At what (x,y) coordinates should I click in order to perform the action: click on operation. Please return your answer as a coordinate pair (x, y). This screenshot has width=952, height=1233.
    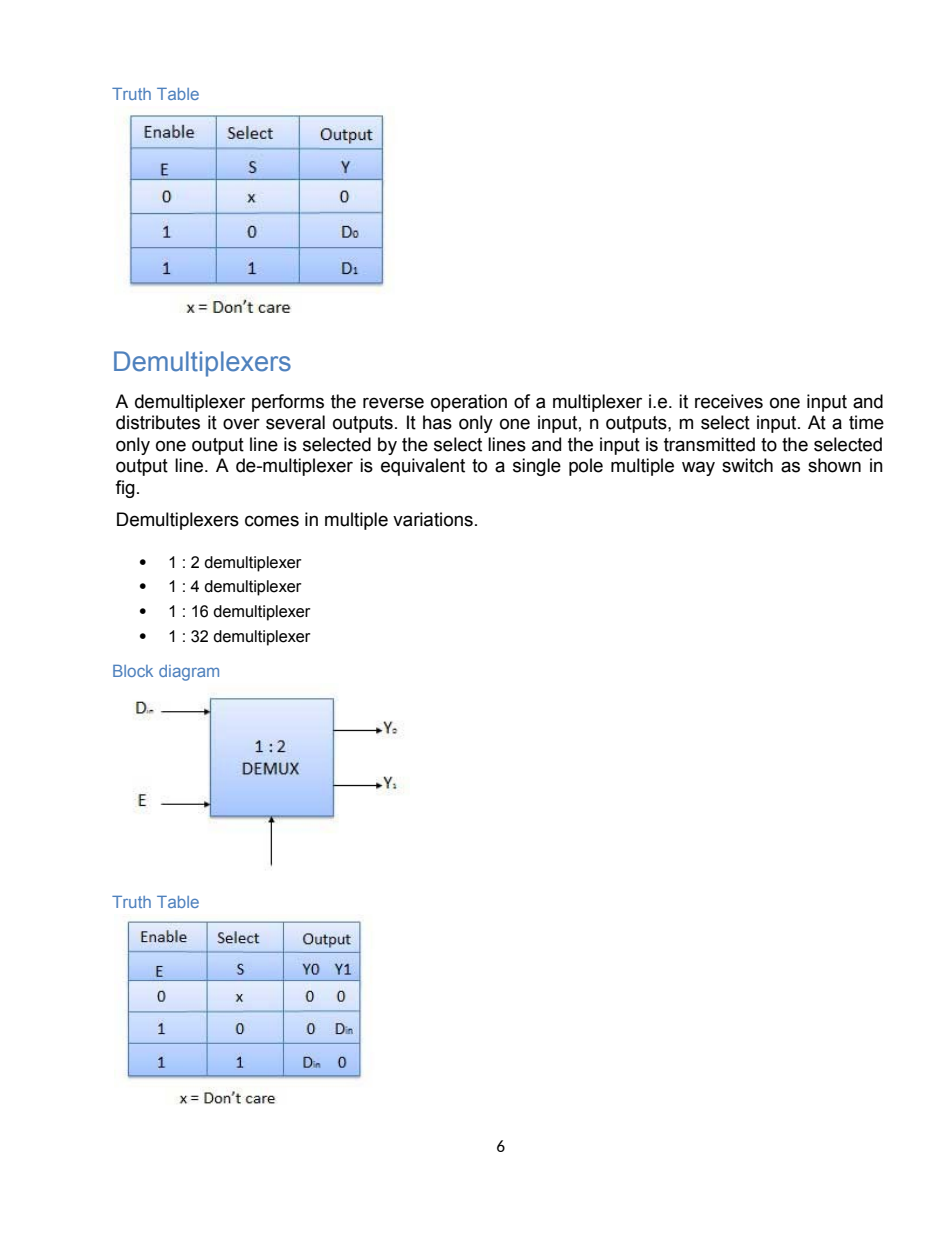
    Looking at the image, I should click on (469, 403).
